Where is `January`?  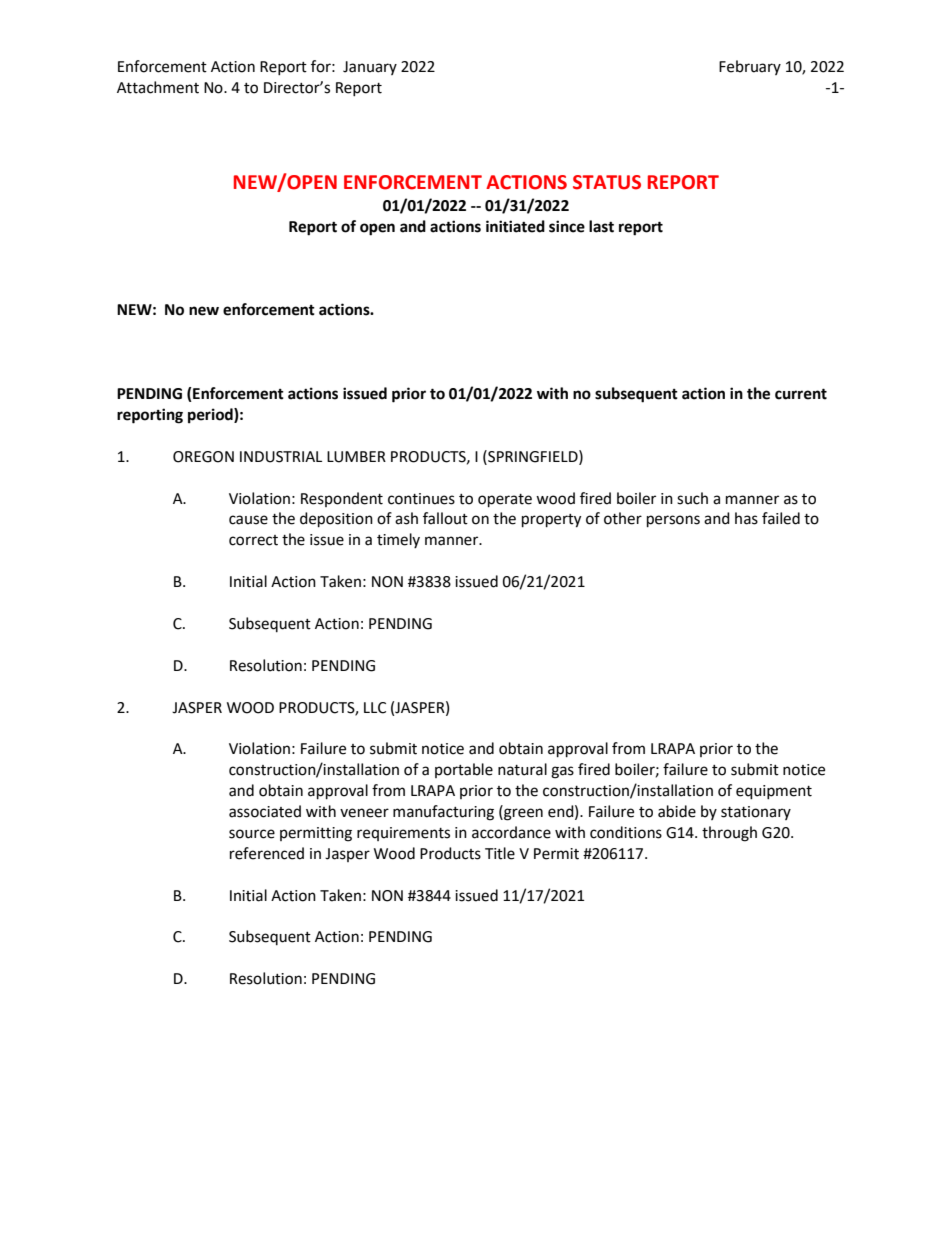
January is located at coordinates (370, 68).
